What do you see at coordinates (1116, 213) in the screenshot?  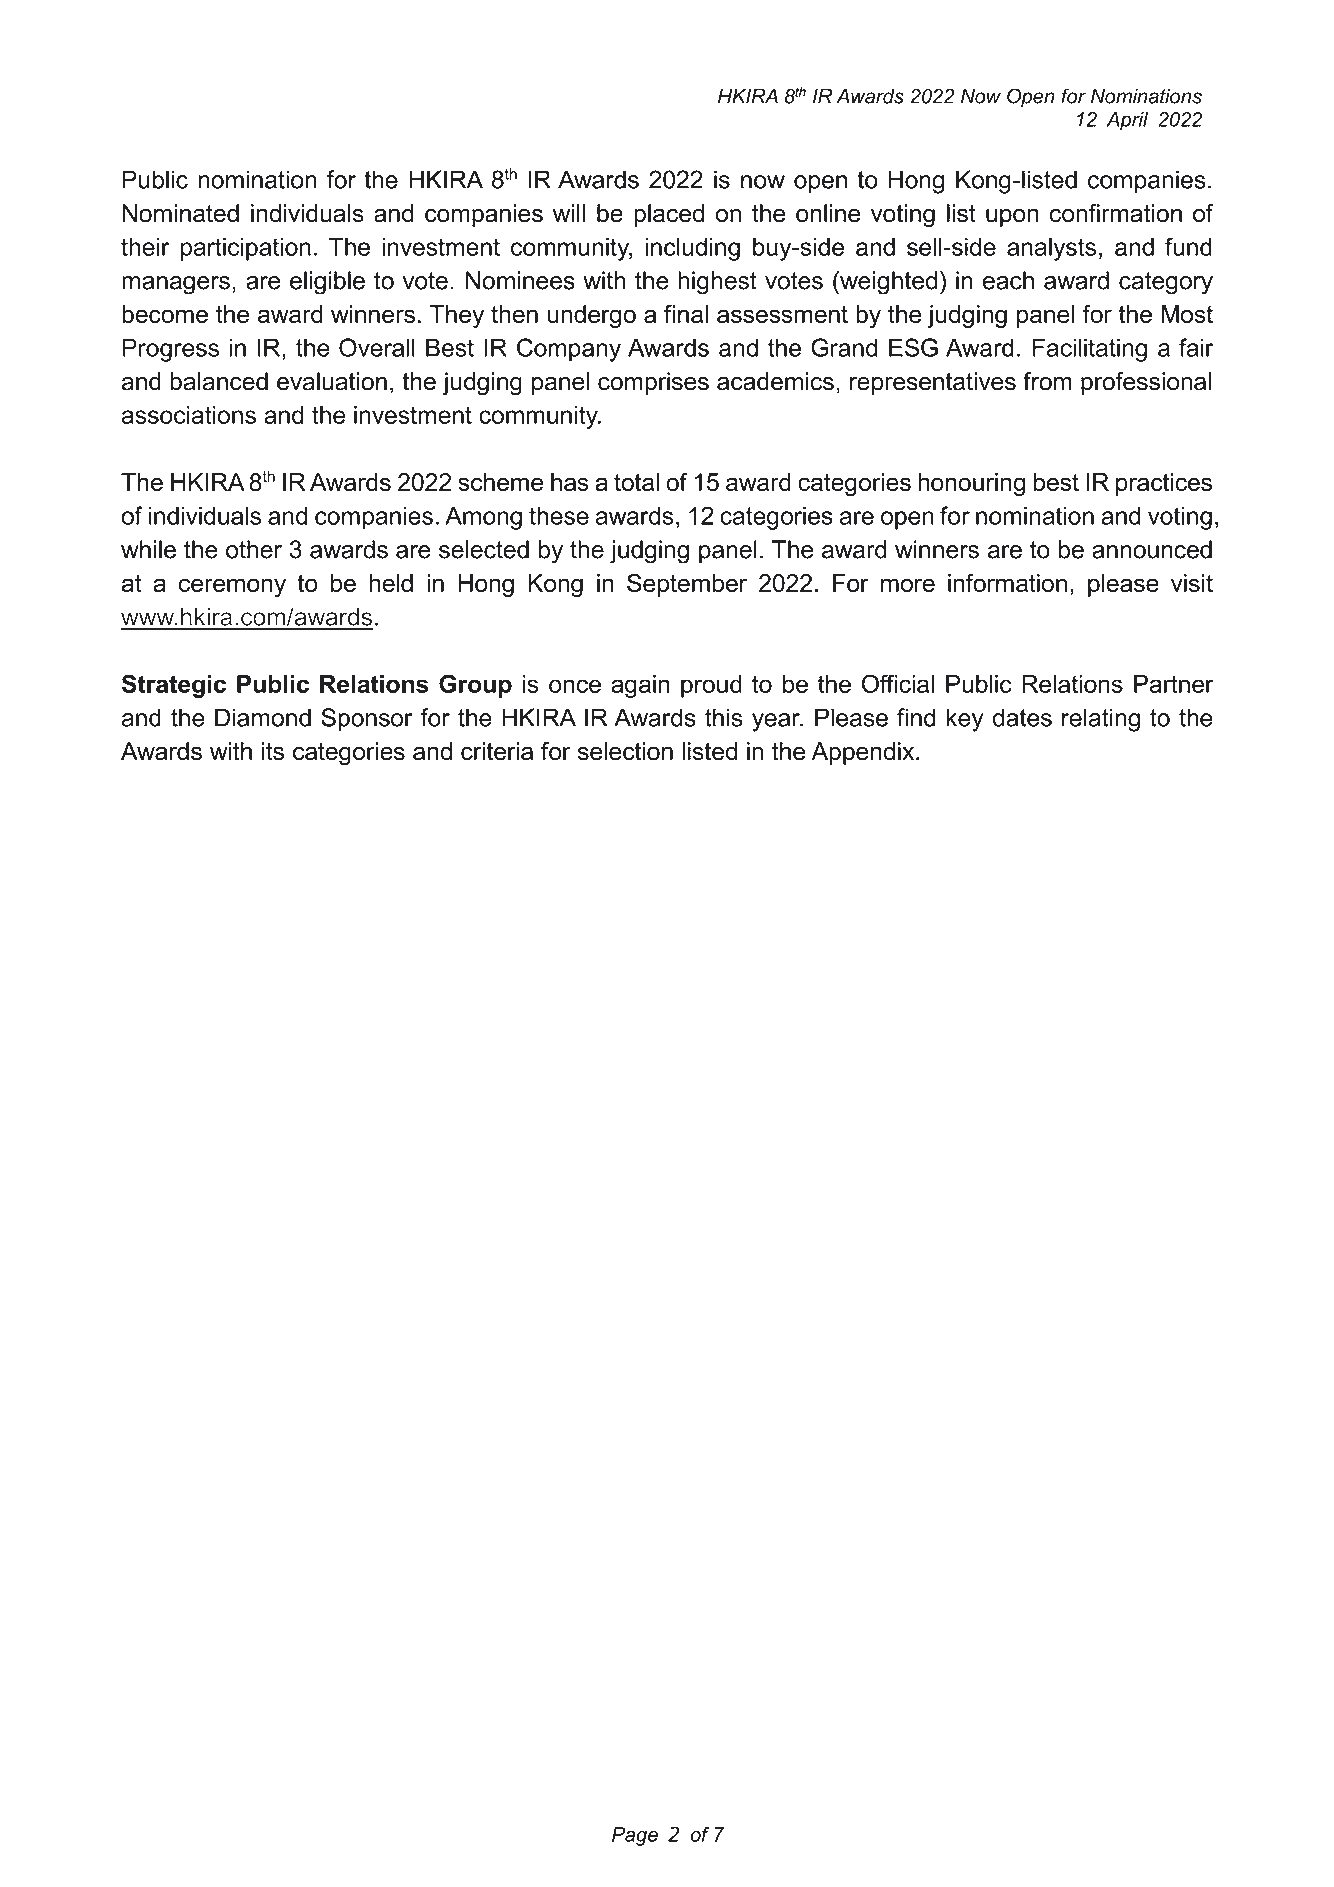 I see `confirmation` at bounding box center [1116, 213].
